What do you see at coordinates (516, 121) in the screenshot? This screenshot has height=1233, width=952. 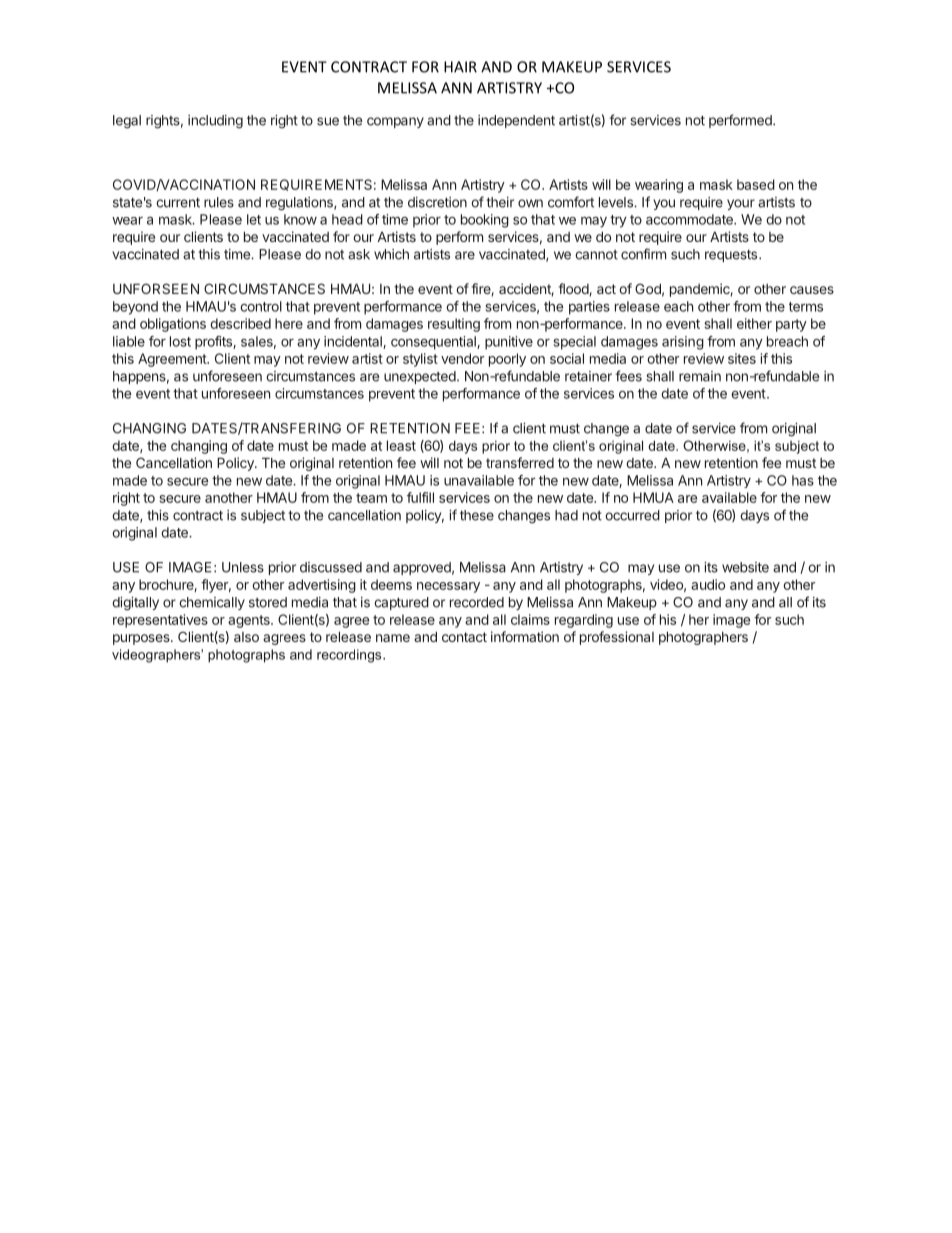 I see `independent` at bounding box center [516, 121].
